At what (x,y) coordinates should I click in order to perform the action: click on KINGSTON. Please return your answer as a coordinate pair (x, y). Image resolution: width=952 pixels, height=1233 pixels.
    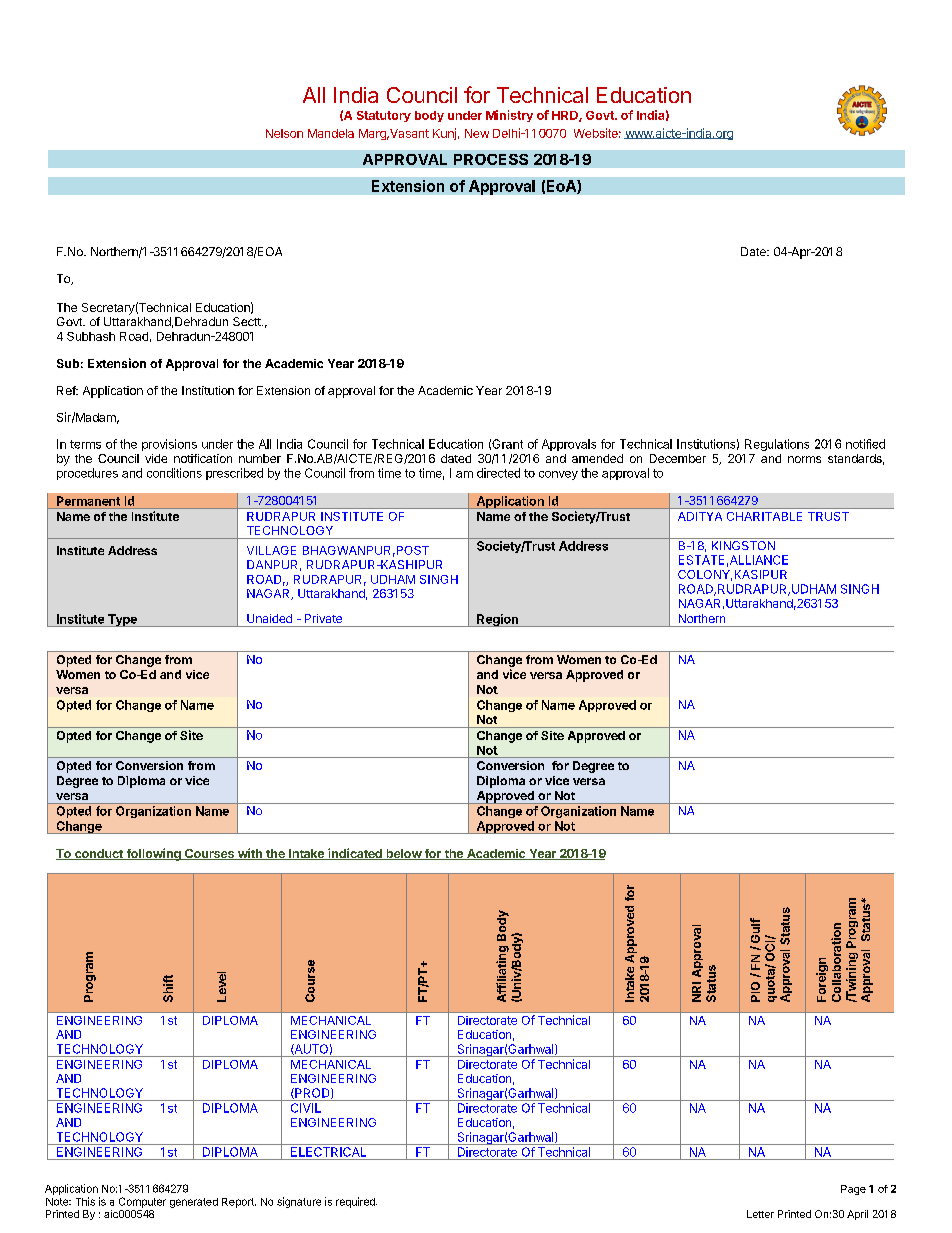
    Looking at the image, I should click on (743, 545).
